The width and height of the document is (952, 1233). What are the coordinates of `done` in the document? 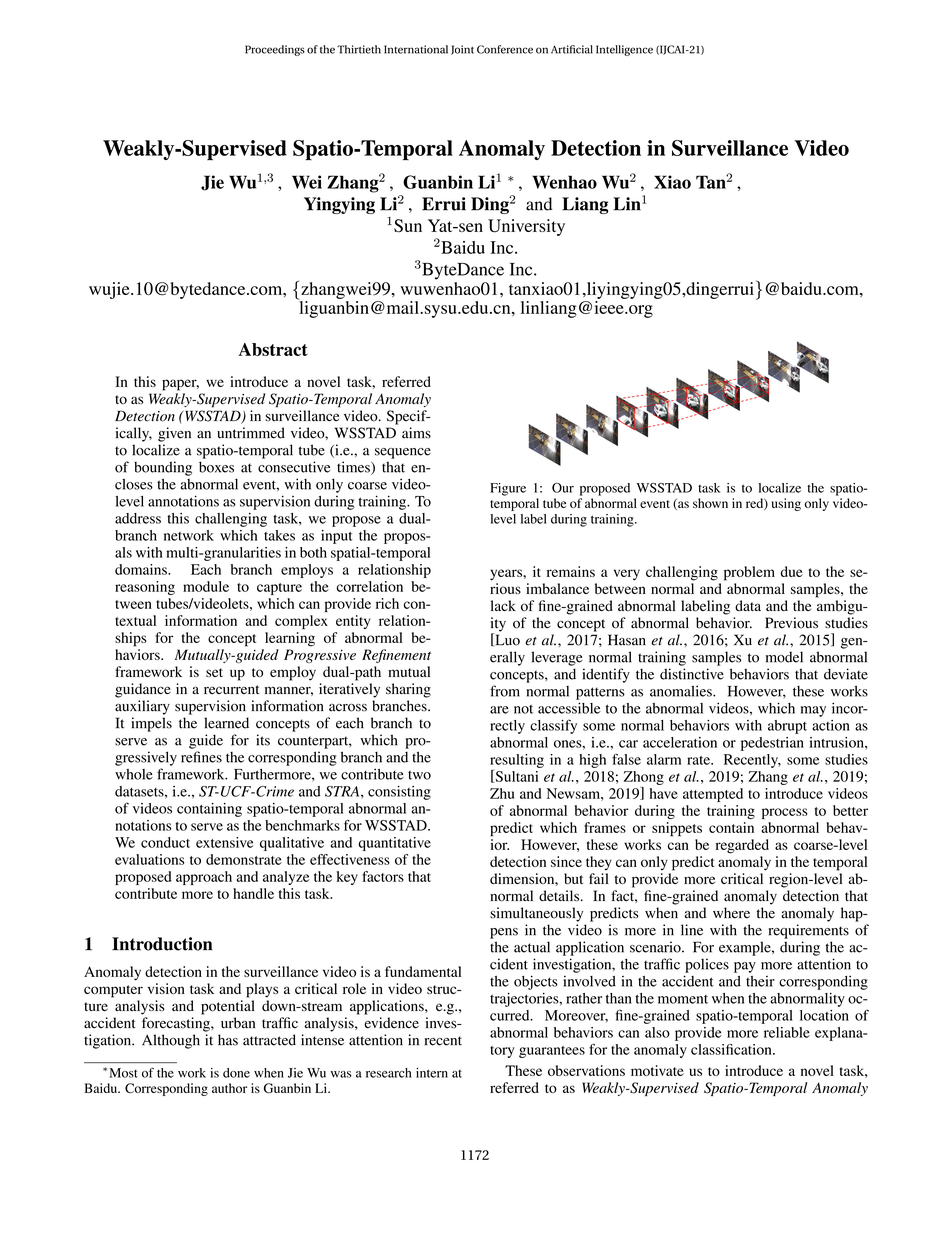 It's located at (236, 1073).
